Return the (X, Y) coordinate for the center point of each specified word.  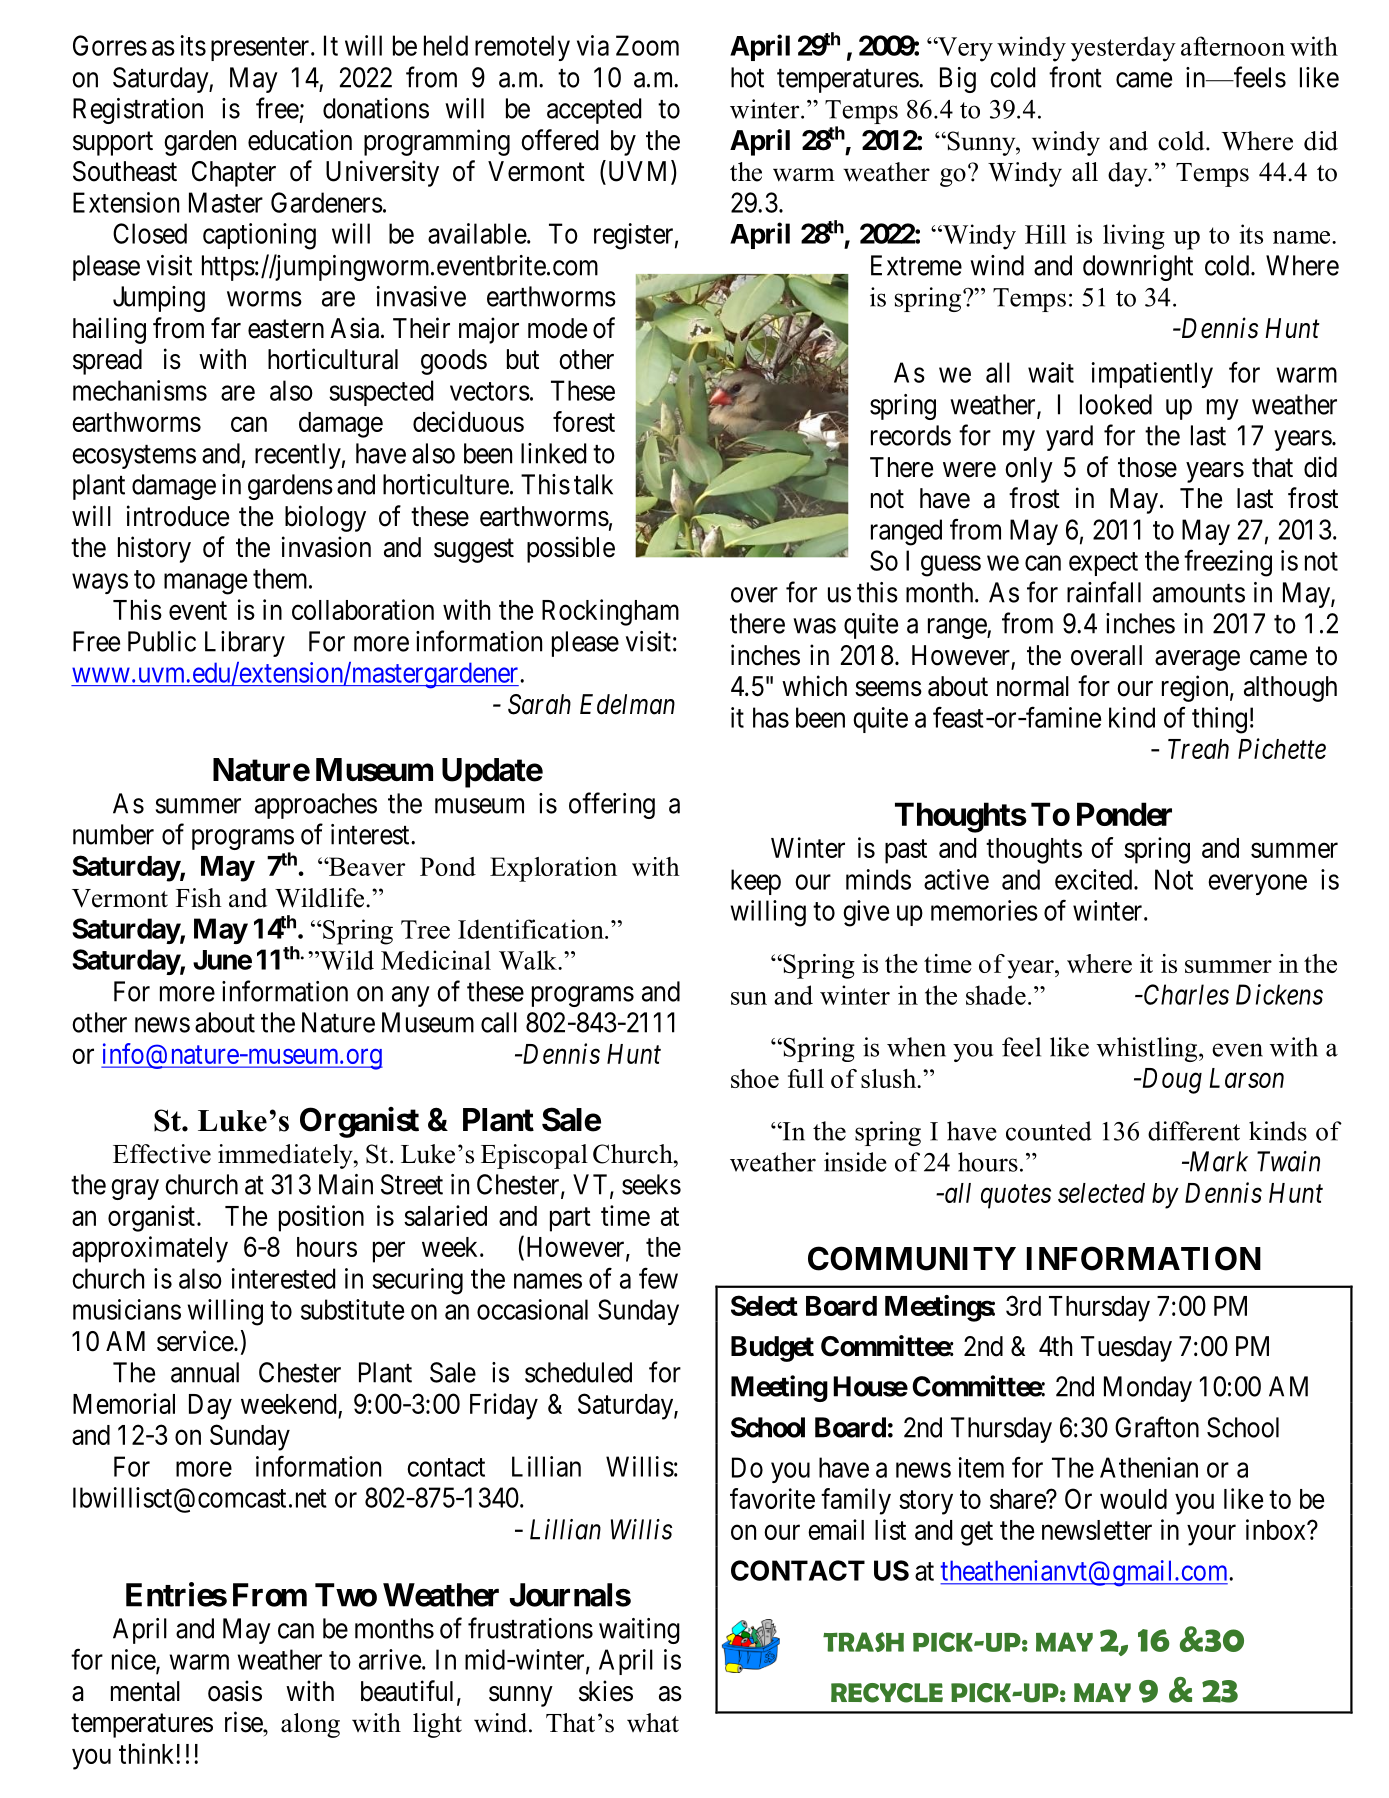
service (196, 1341)
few (658, 1278)
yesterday (1123, 49)
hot (747, 77)
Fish (199, 898)
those (1147, 467)
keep (756, 882)
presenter (261, 49)
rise (244, 1722)
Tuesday (1126, 1349)
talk (593, 484)
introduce (178, 516)
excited (1095, 879)
